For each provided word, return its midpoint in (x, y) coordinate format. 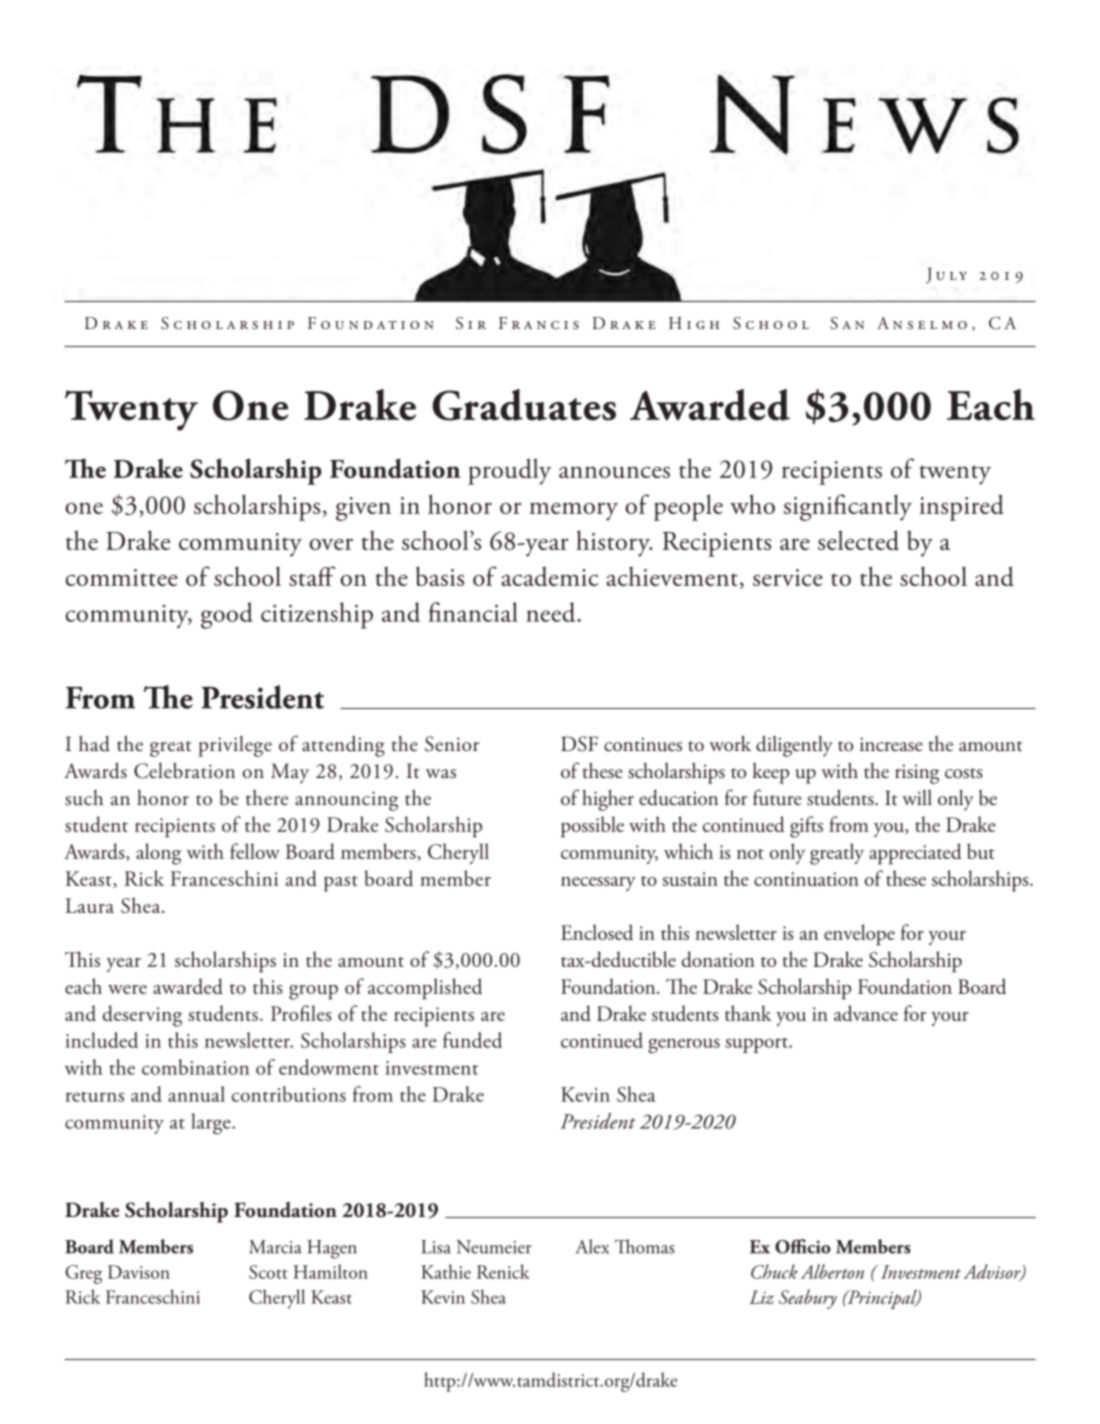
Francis (539, 323)
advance (866, 1013)
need (552, 612)
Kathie (446, 1271)
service (788, 577)
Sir (471, 323)
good (227, 615)
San (847, 323)
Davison (139, 1272)
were (127, 989)
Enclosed (597, 932)
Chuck (774, 1271)
